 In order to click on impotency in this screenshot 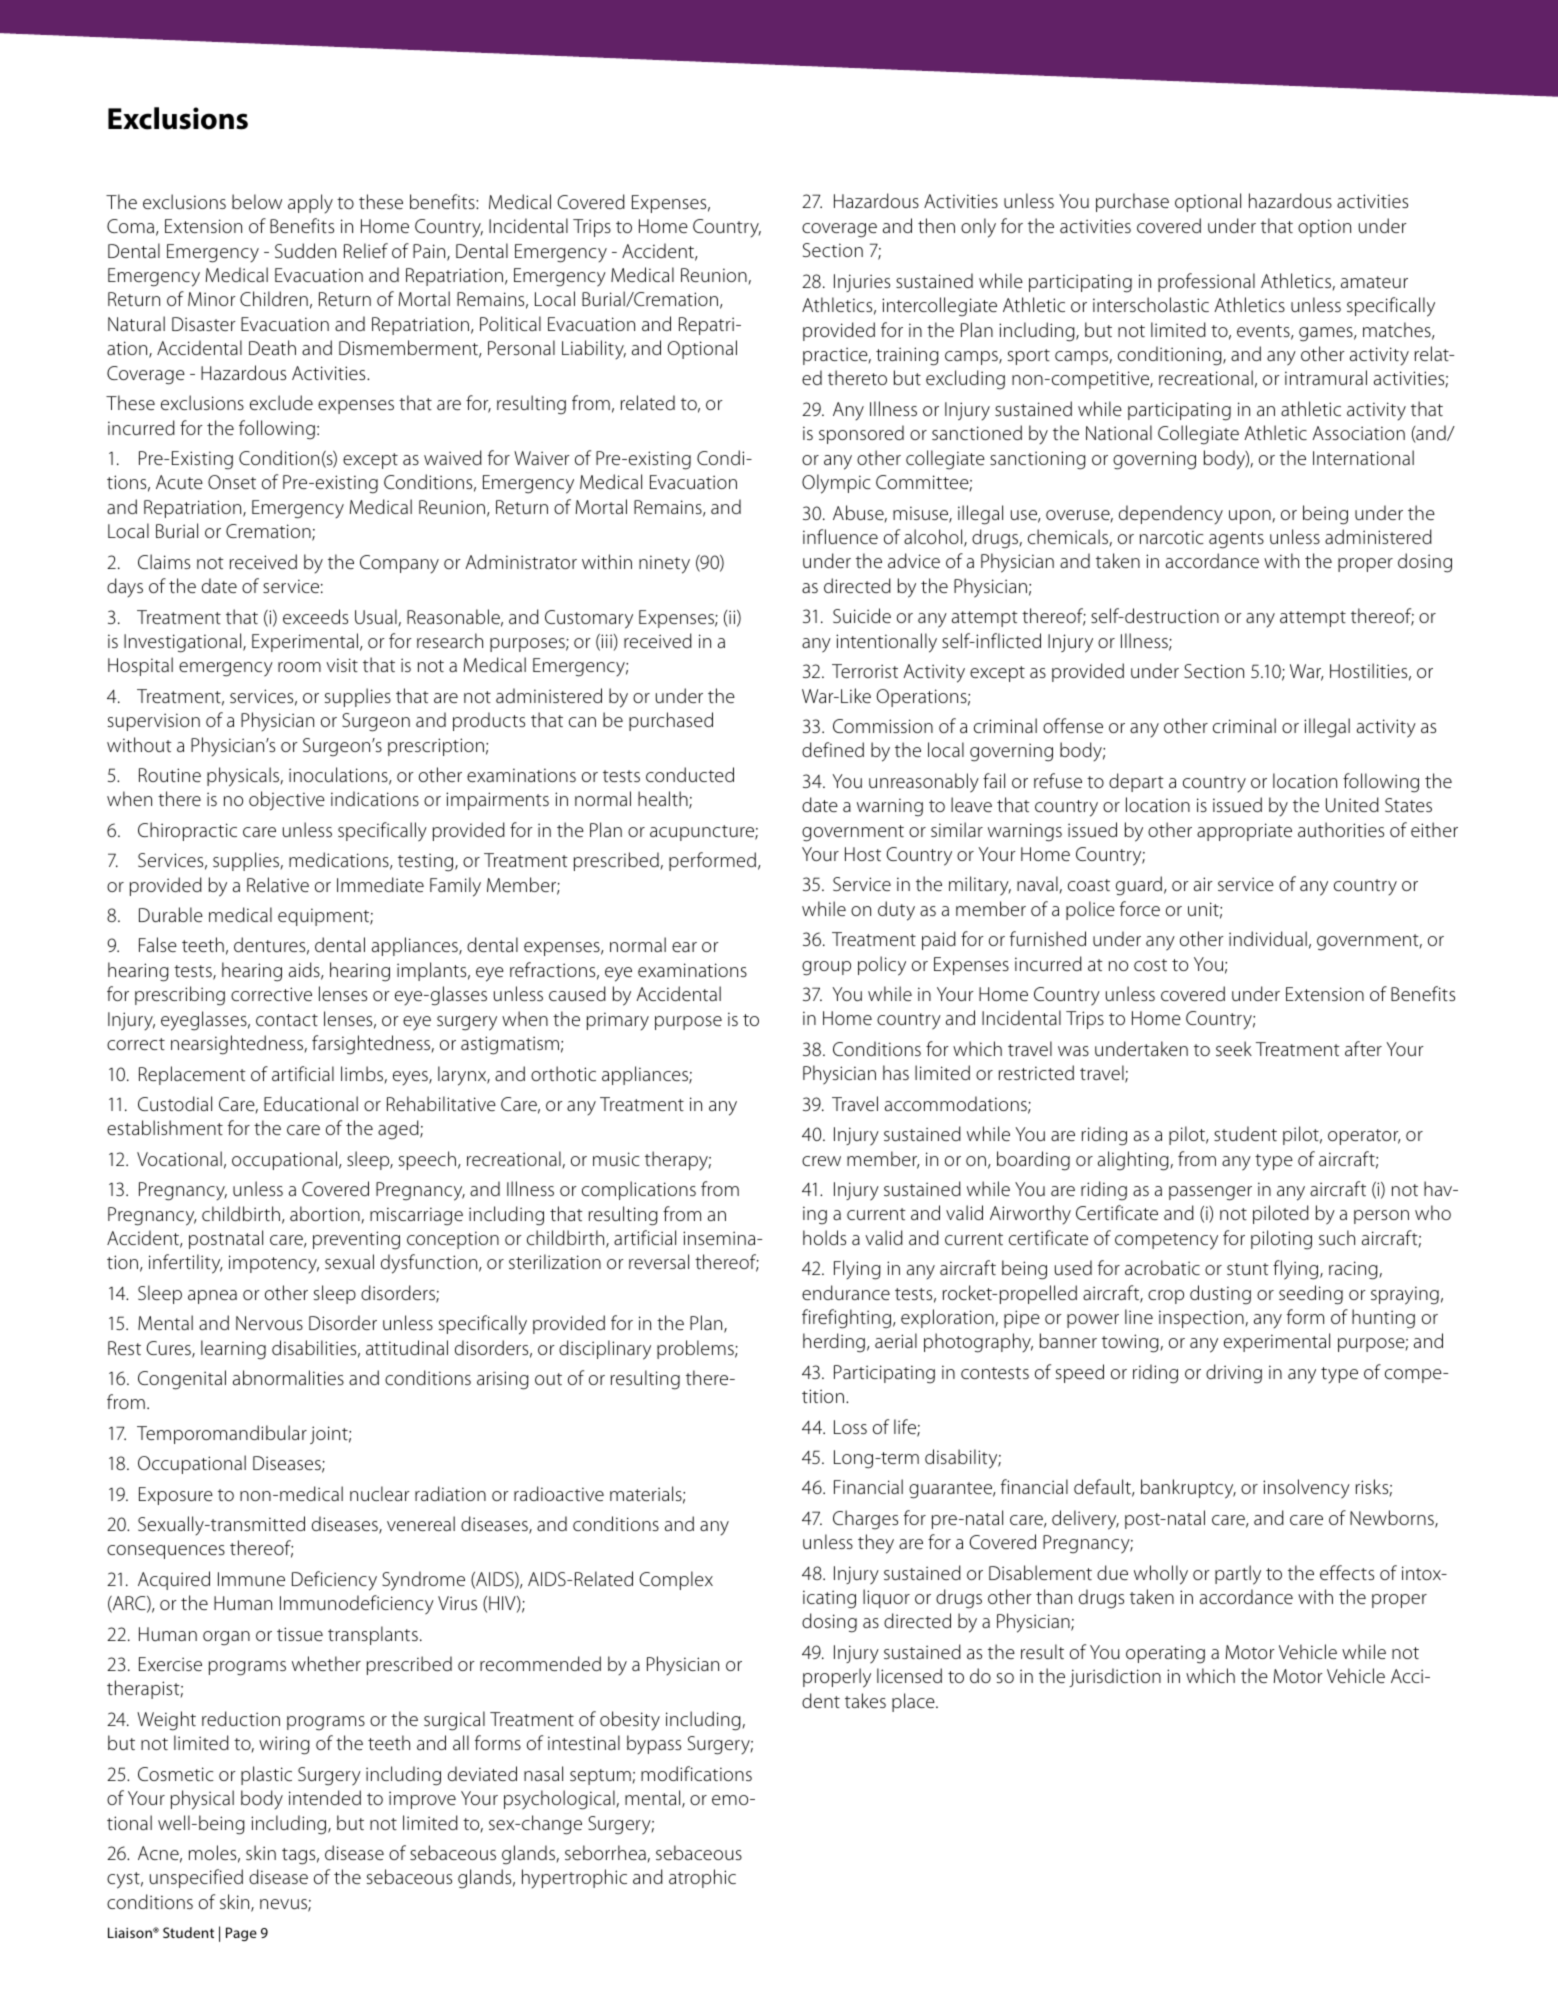, I will do `click(274, 1264)`.
